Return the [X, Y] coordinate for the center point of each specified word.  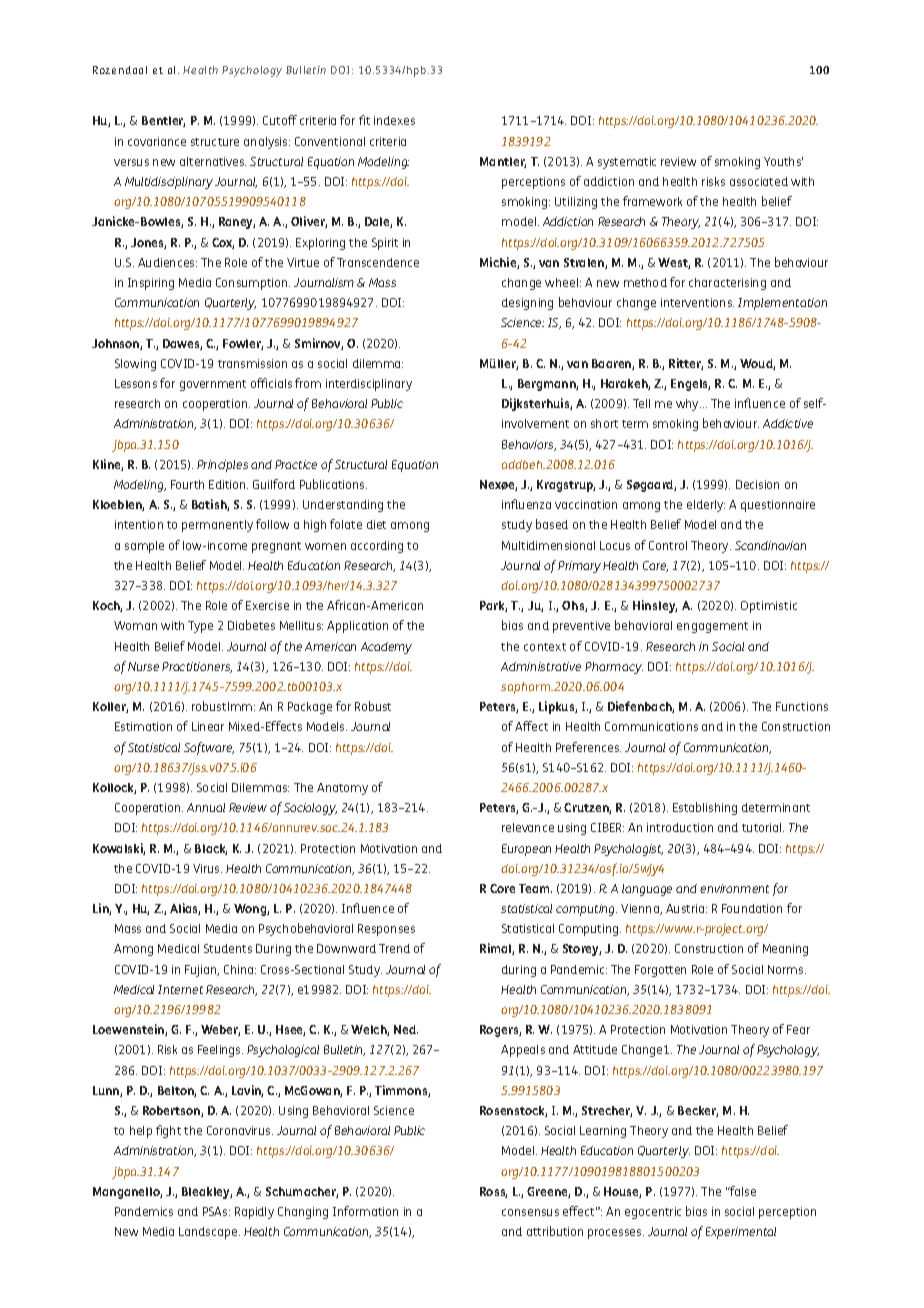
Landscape [209, 1233]
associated [759, 181]
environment [734, 888]
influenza [526, 504]
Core [502, 888]
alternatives [213, 161]
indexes [394, 120]
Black [211, 849]
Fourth [187, 484]
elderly [706, 506]
